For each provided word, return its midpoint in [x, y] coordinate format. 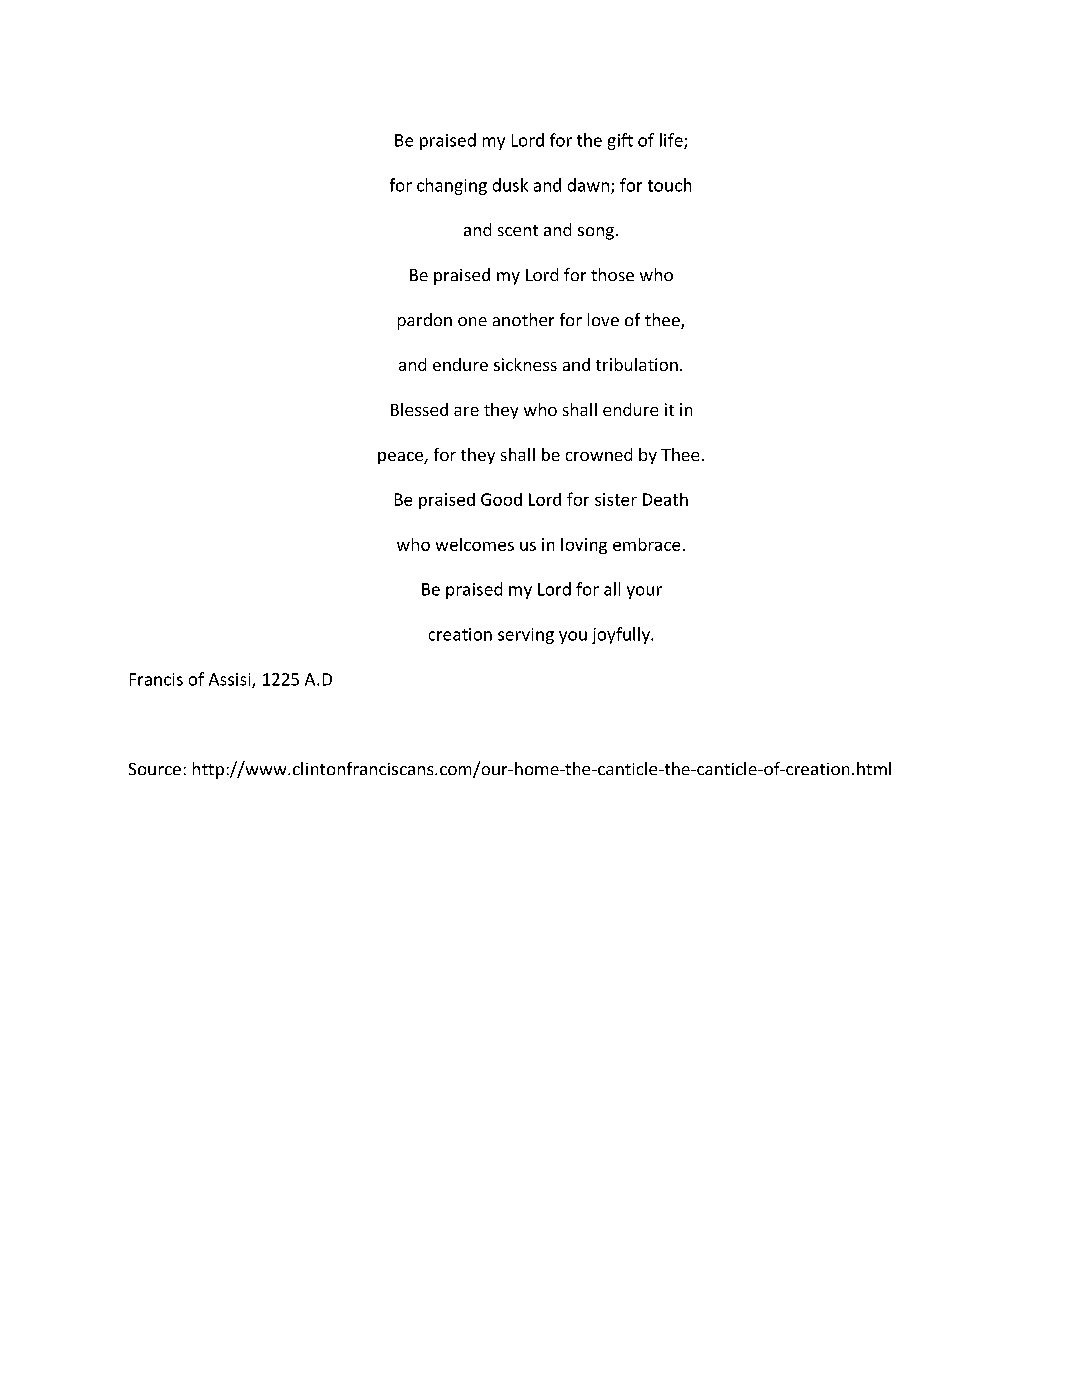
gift [620, 141]
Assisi [231, 680]
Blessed [419, 409]
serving [526, 636]
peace [401, 458]
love [603, 319]
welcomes [475, 544]
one [472, 321]
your [644, 592]
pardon [425, 321]
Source [155, 769]
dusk [510, 185]
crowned [599, 454]
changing [452, 186]
